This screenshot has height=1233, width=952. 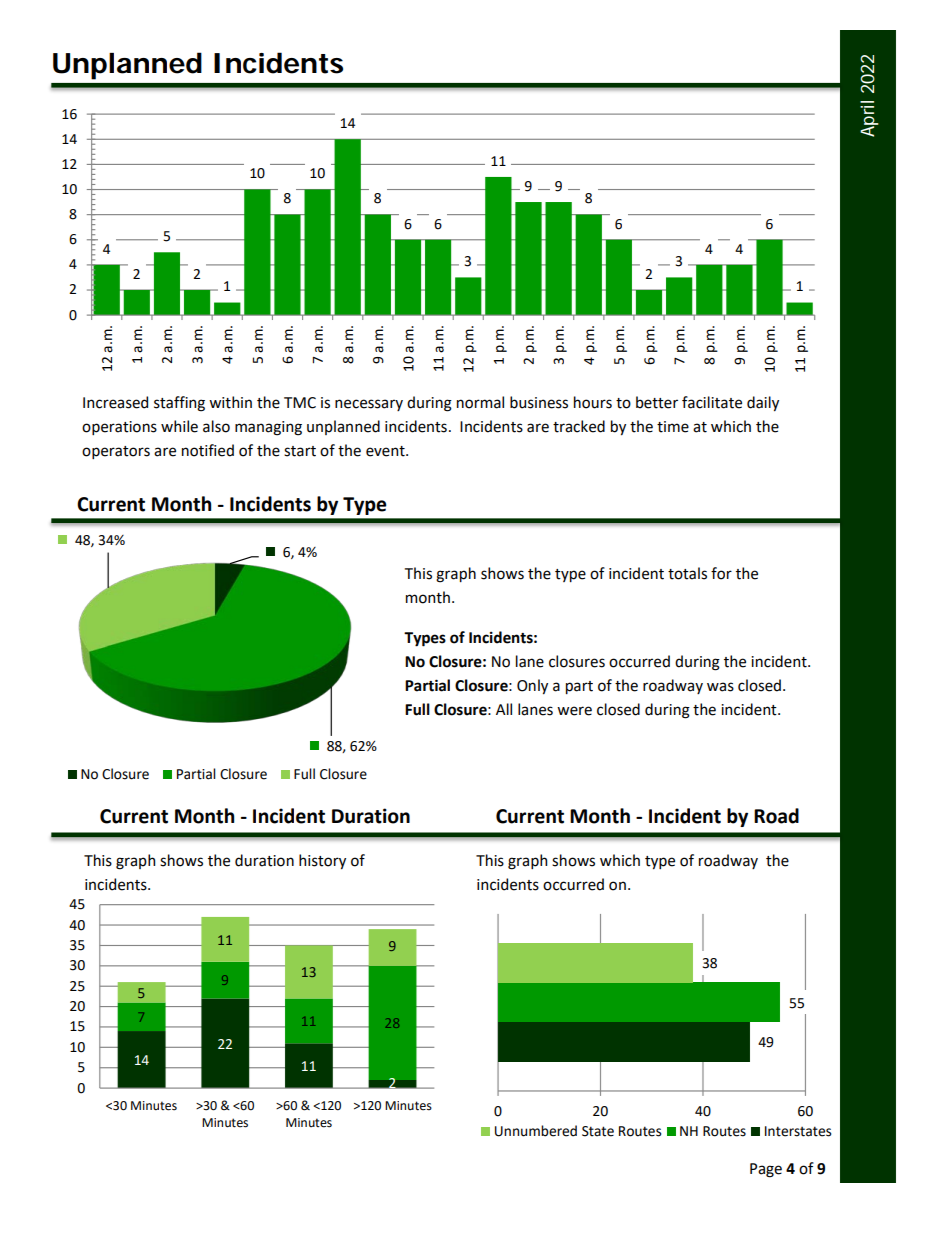 What do you see at coordinates (322, 861) in the screenshot?
I see `history` at bounding box center [322, 861].
